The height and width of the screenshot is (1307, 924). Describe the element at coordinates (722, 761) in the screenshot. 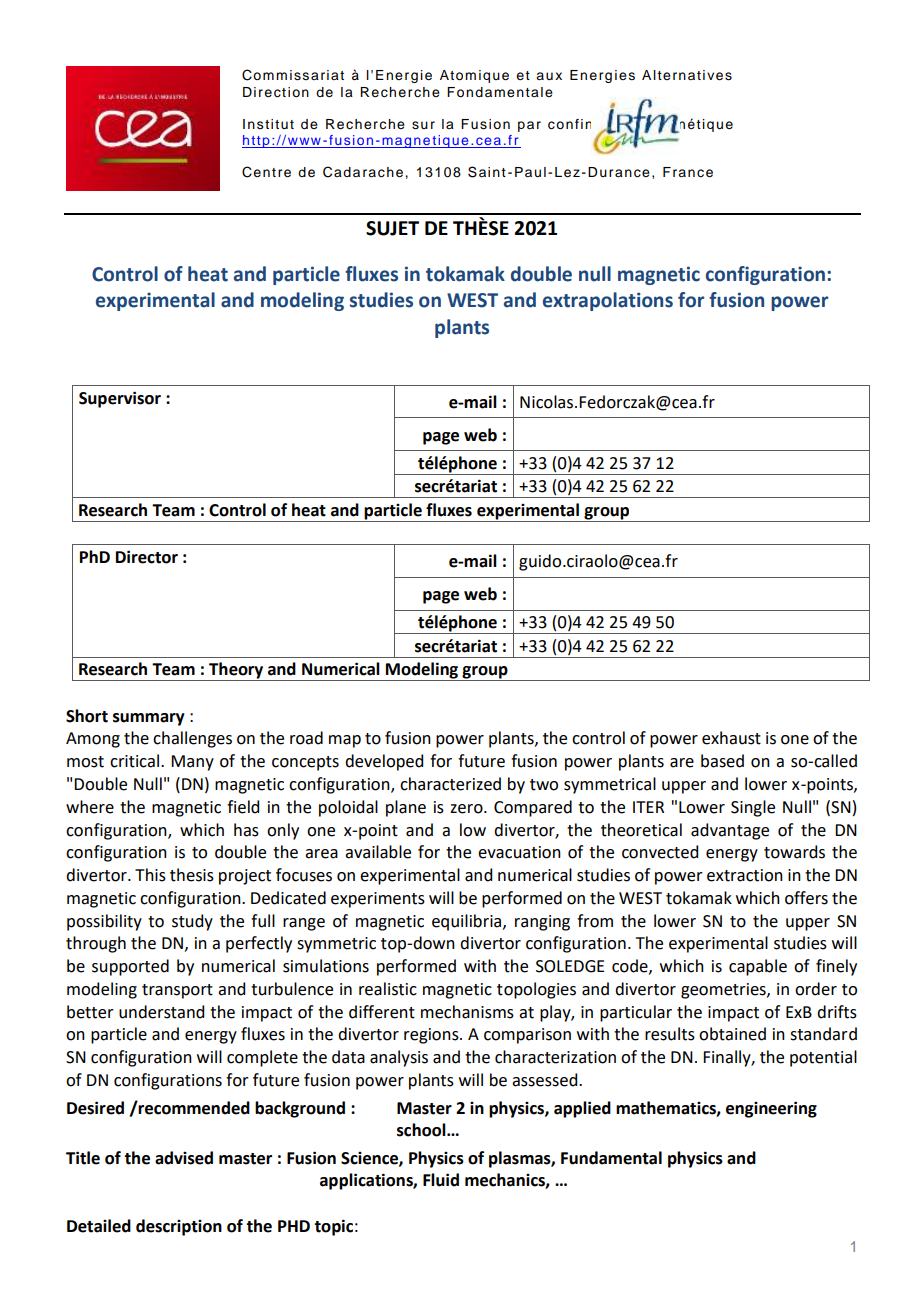

I see `based` at that location.
